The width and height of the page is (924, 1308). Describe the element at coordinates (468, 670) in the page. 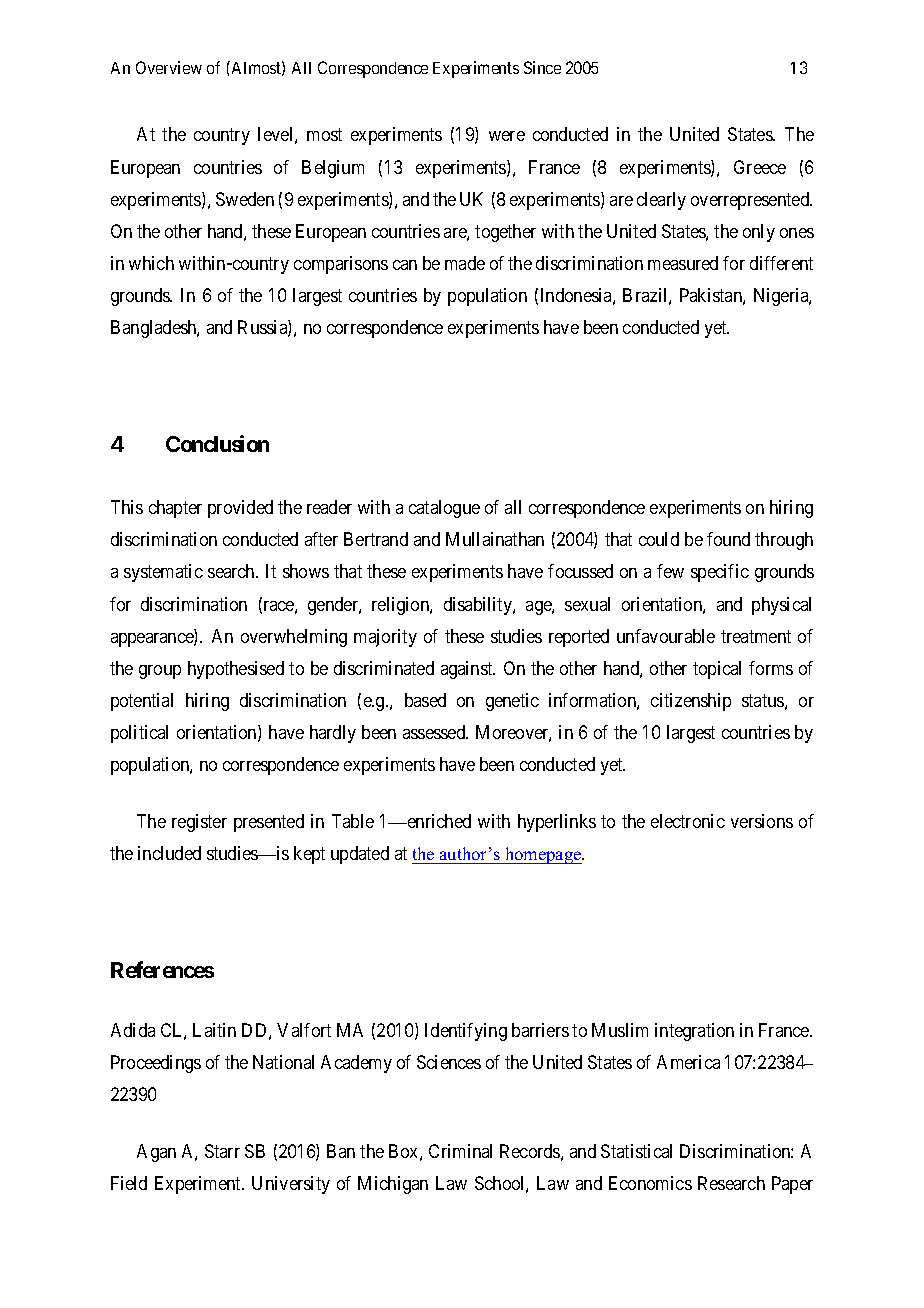

I see `against` at that location.
